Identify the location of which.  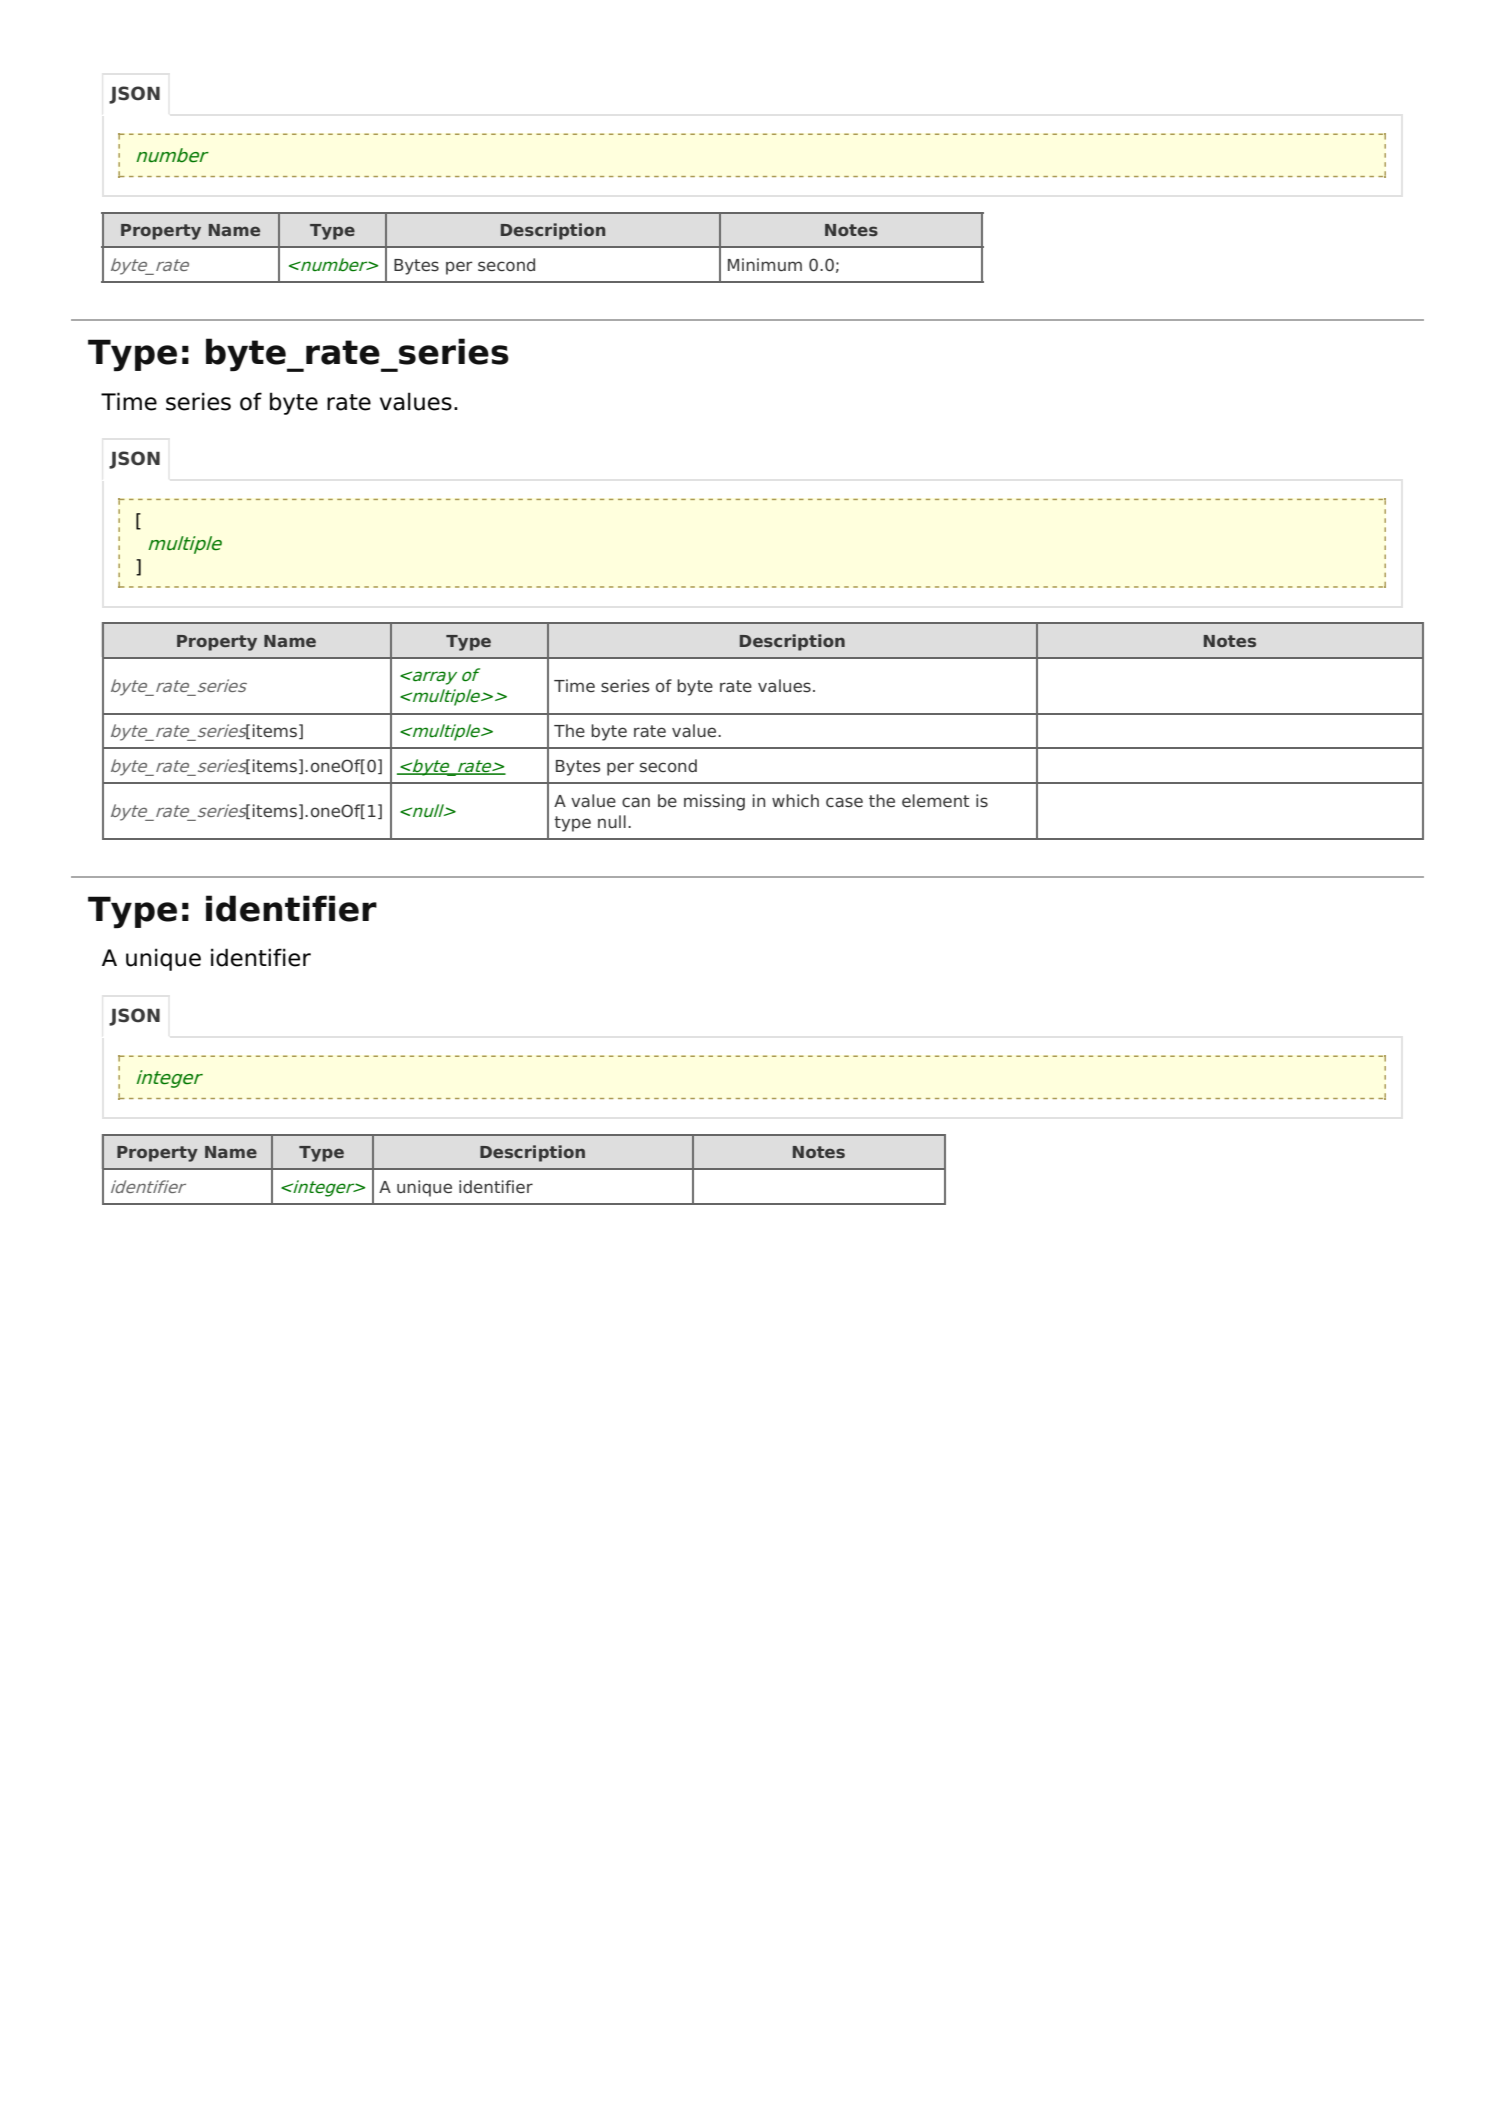
(795, 800).
